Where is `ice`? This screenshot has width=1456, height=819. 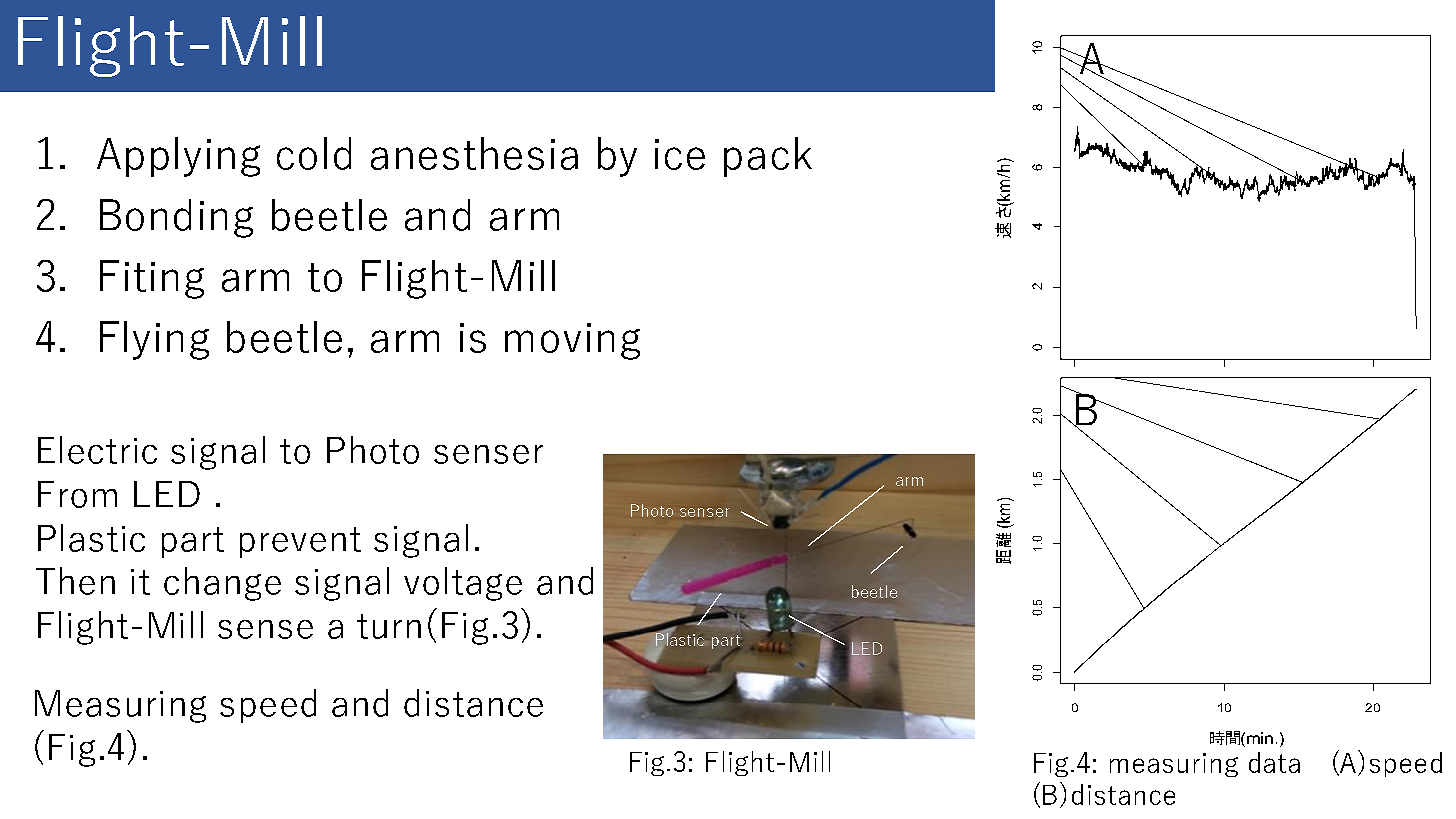 ice is located at coordinates (680, 154).
